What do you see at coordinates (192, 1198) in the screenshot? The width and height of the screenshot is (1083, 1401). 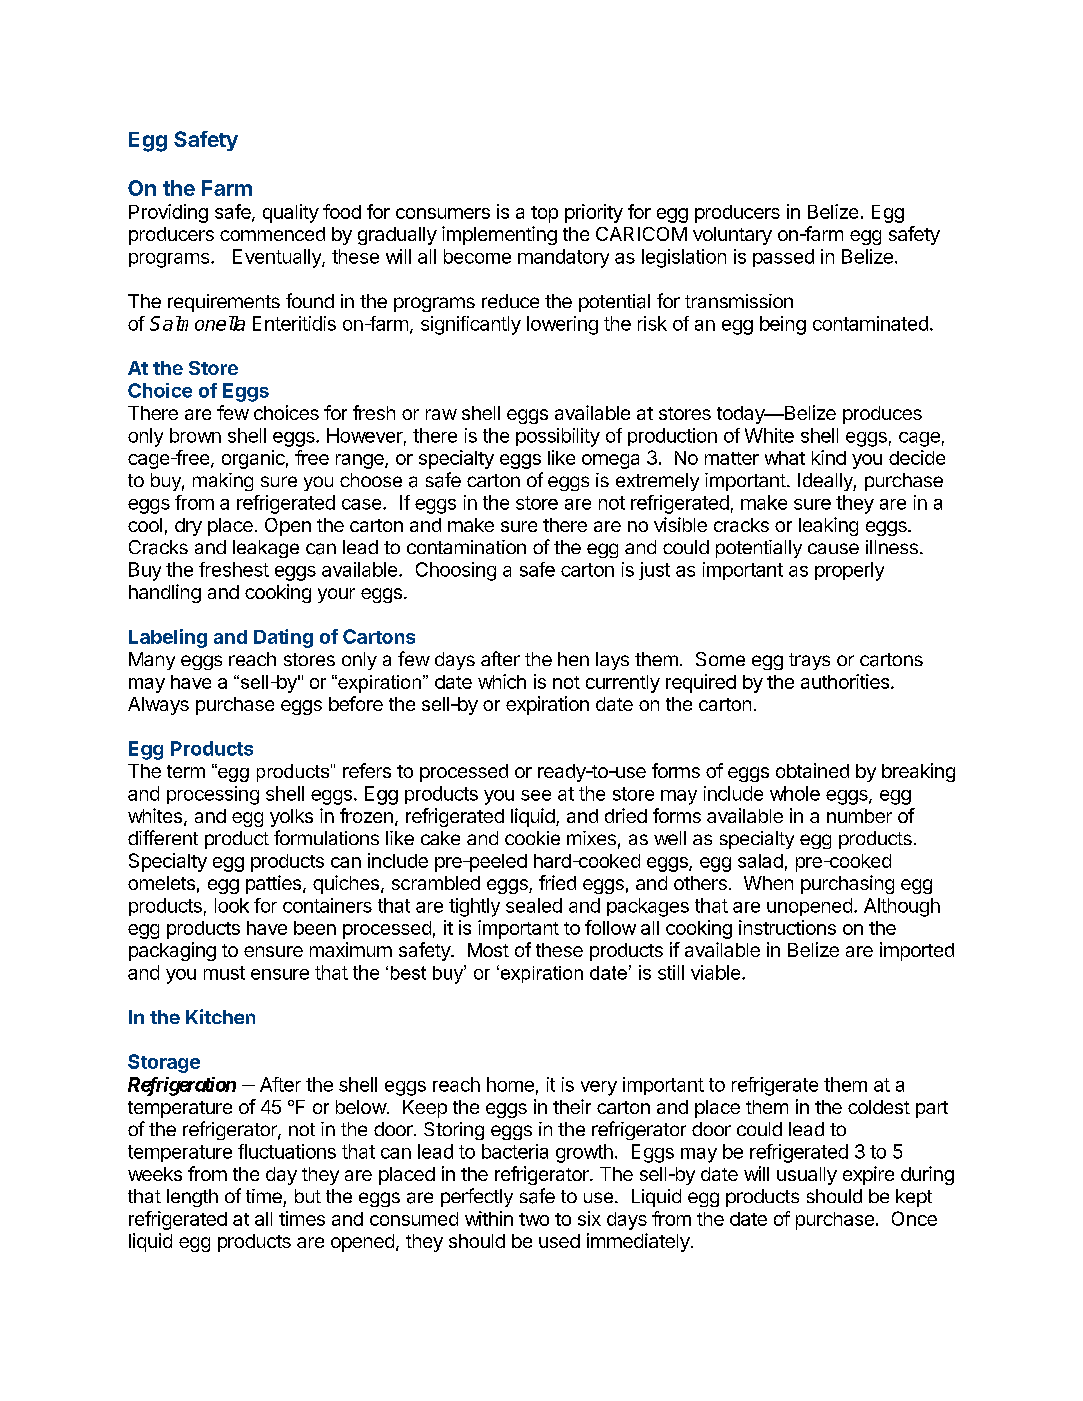 I see `length` at bounding box center [192, 1198].
